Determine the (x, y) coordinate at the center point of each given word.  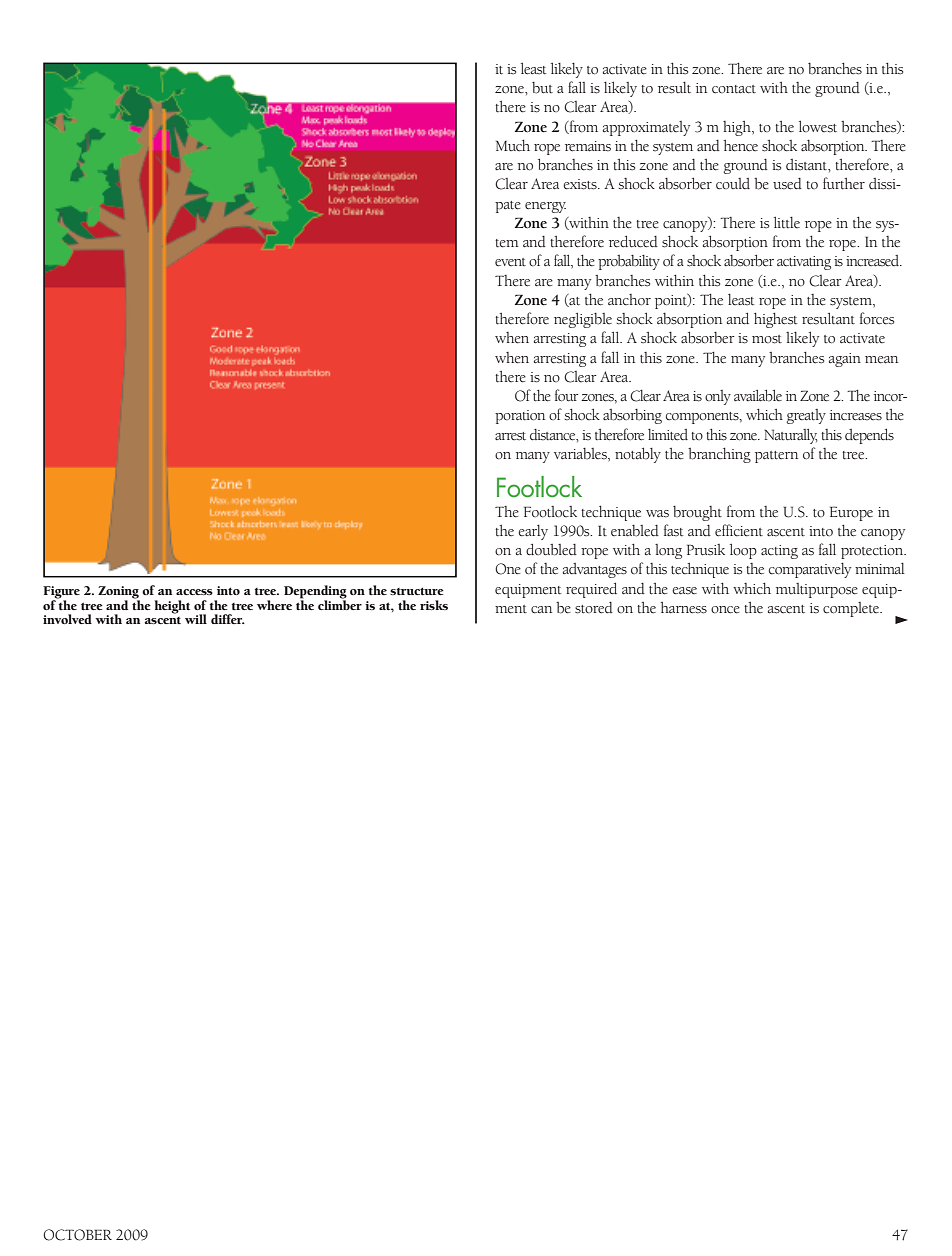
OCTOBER (77, 1235)
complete (852, 609)
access (194, 592)
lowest (818, 127)
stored (594, 608)
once (725, 610)
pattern (776, 457)
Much (513, 146)
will (196, 619)
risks (434, 605)
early (533, 532)
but (542, 88)
